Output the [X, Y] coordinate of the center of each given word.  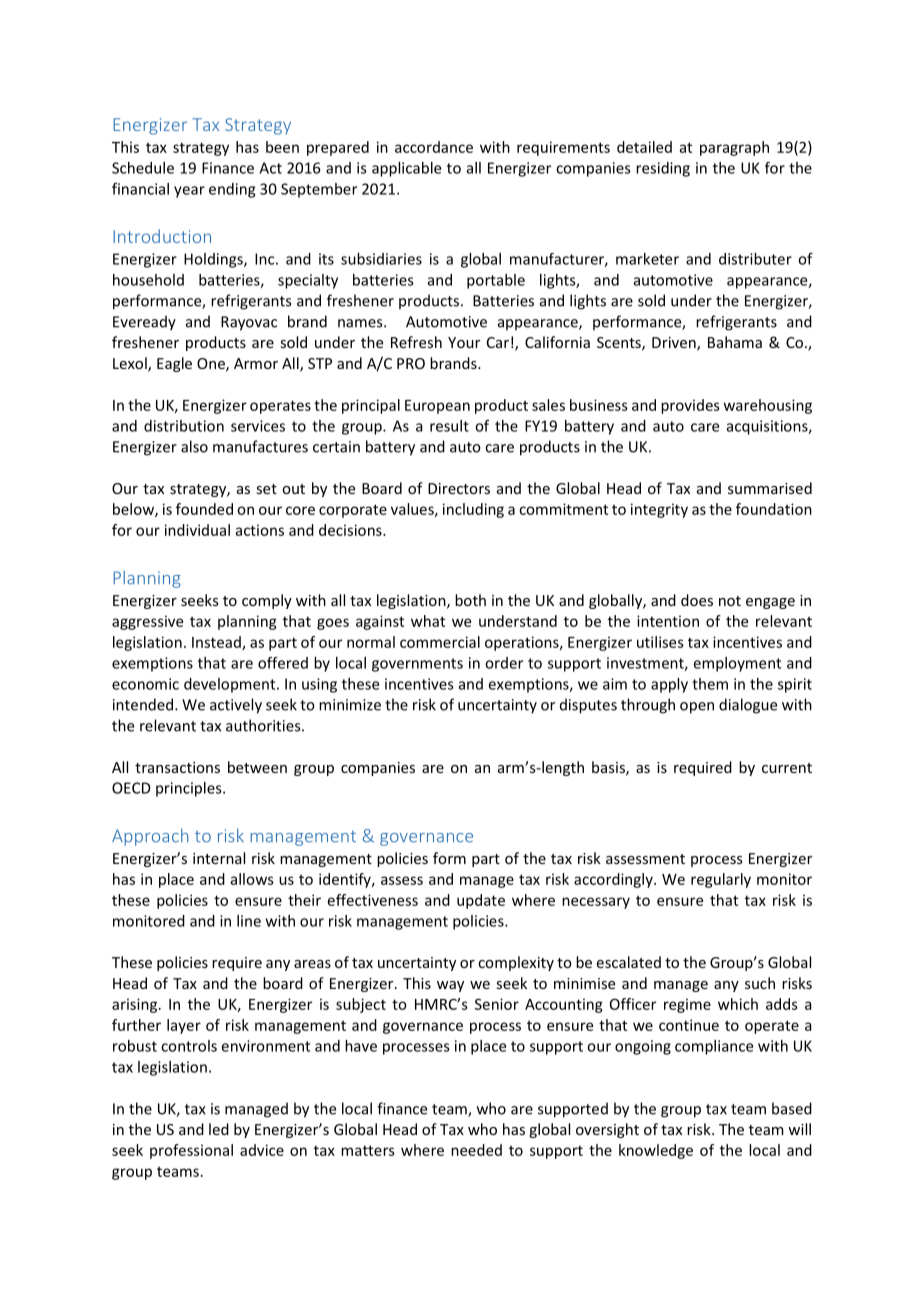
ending [232, 190]
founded [204, 509]
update [481, 901]
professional [191, 1151]
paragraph [734, 148]
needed [476, 1150]
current [787, 768]
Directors [459, 488]
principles [190, 789]
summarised [770, 488]
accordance [434, 147]
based [792, 1108]
